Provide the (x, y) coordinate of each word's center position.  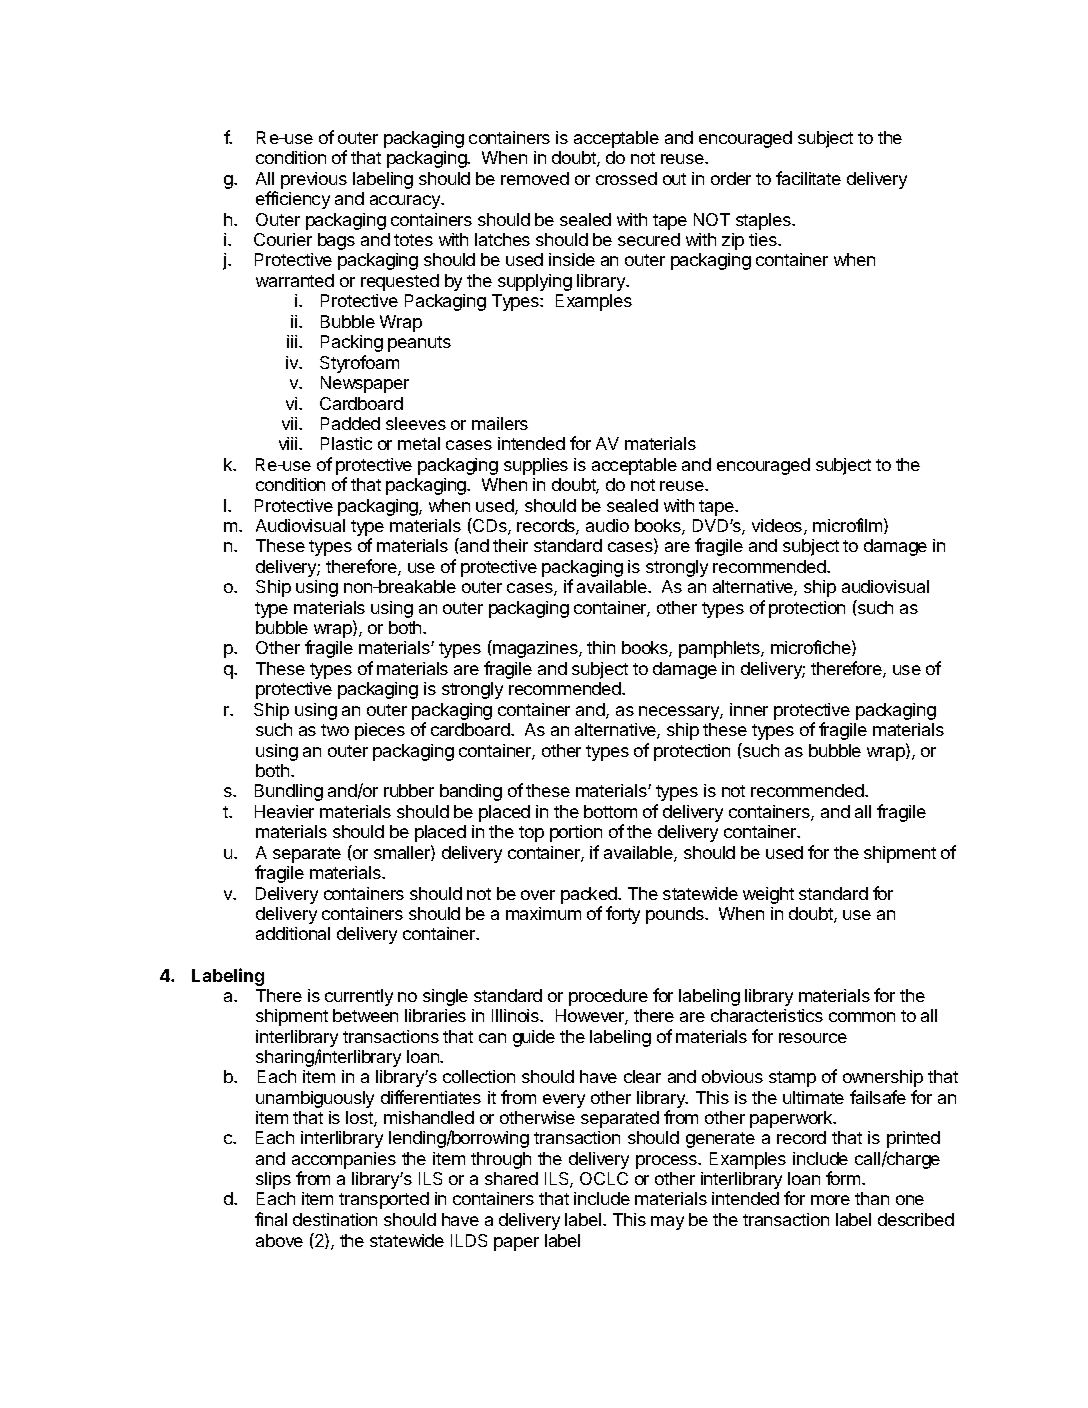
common (862, 1017)
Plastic (346, 443)
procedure (608, 997)
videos (778, 527)
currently (359, 997)
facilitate (808, 178)
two (335, 730)
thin (601, 647)
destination (335, 1219)
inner (749, 709)
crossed (626, 178)
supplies (536, 466)
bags (336, 241)
